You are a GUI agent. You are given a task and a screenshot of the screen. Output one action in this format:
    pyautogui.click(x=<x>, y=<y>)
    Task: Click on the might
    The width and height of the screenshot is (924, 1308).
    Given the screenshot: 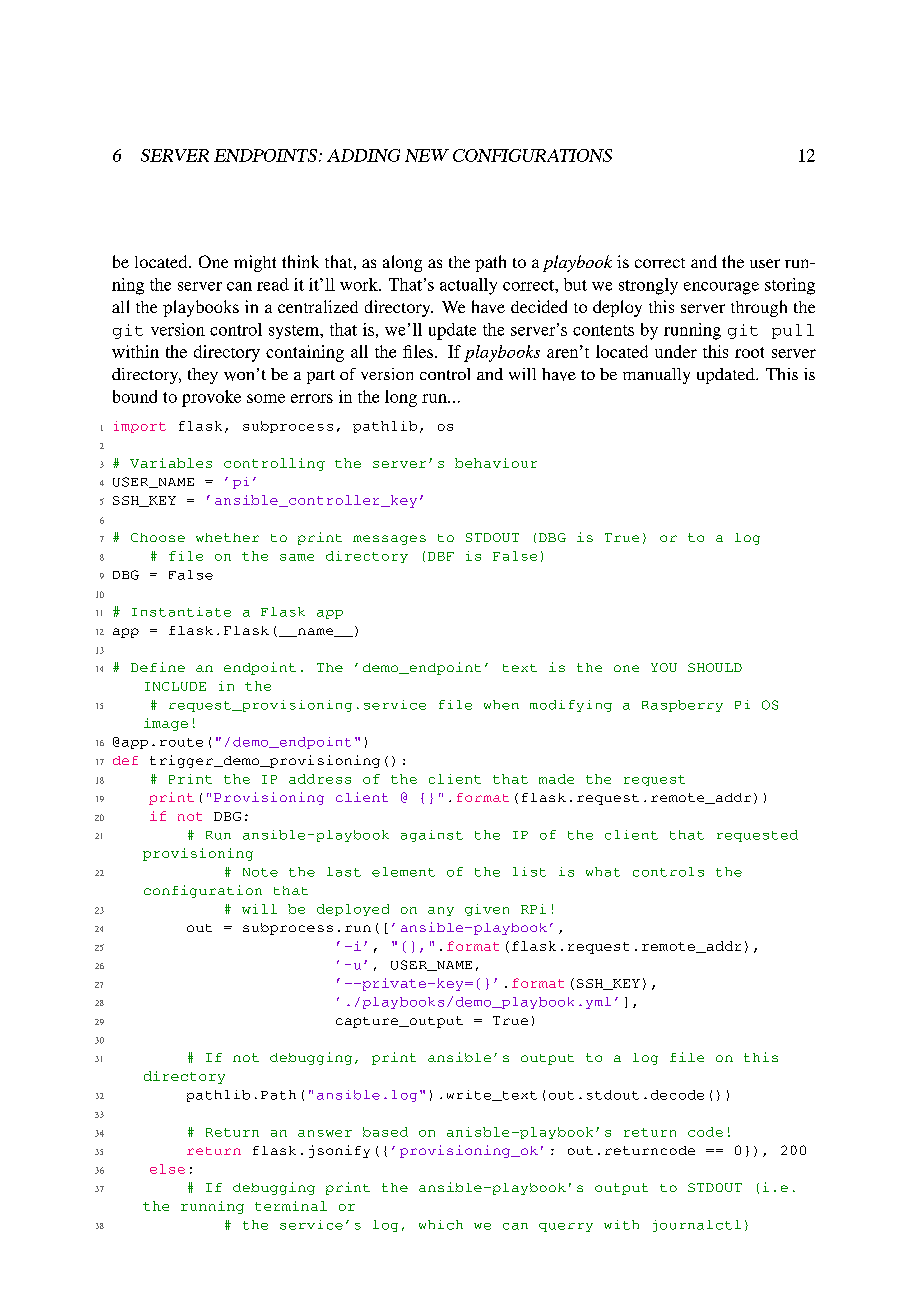 What is the action you would take?
    pyautogui.click(x=255, y=263)
